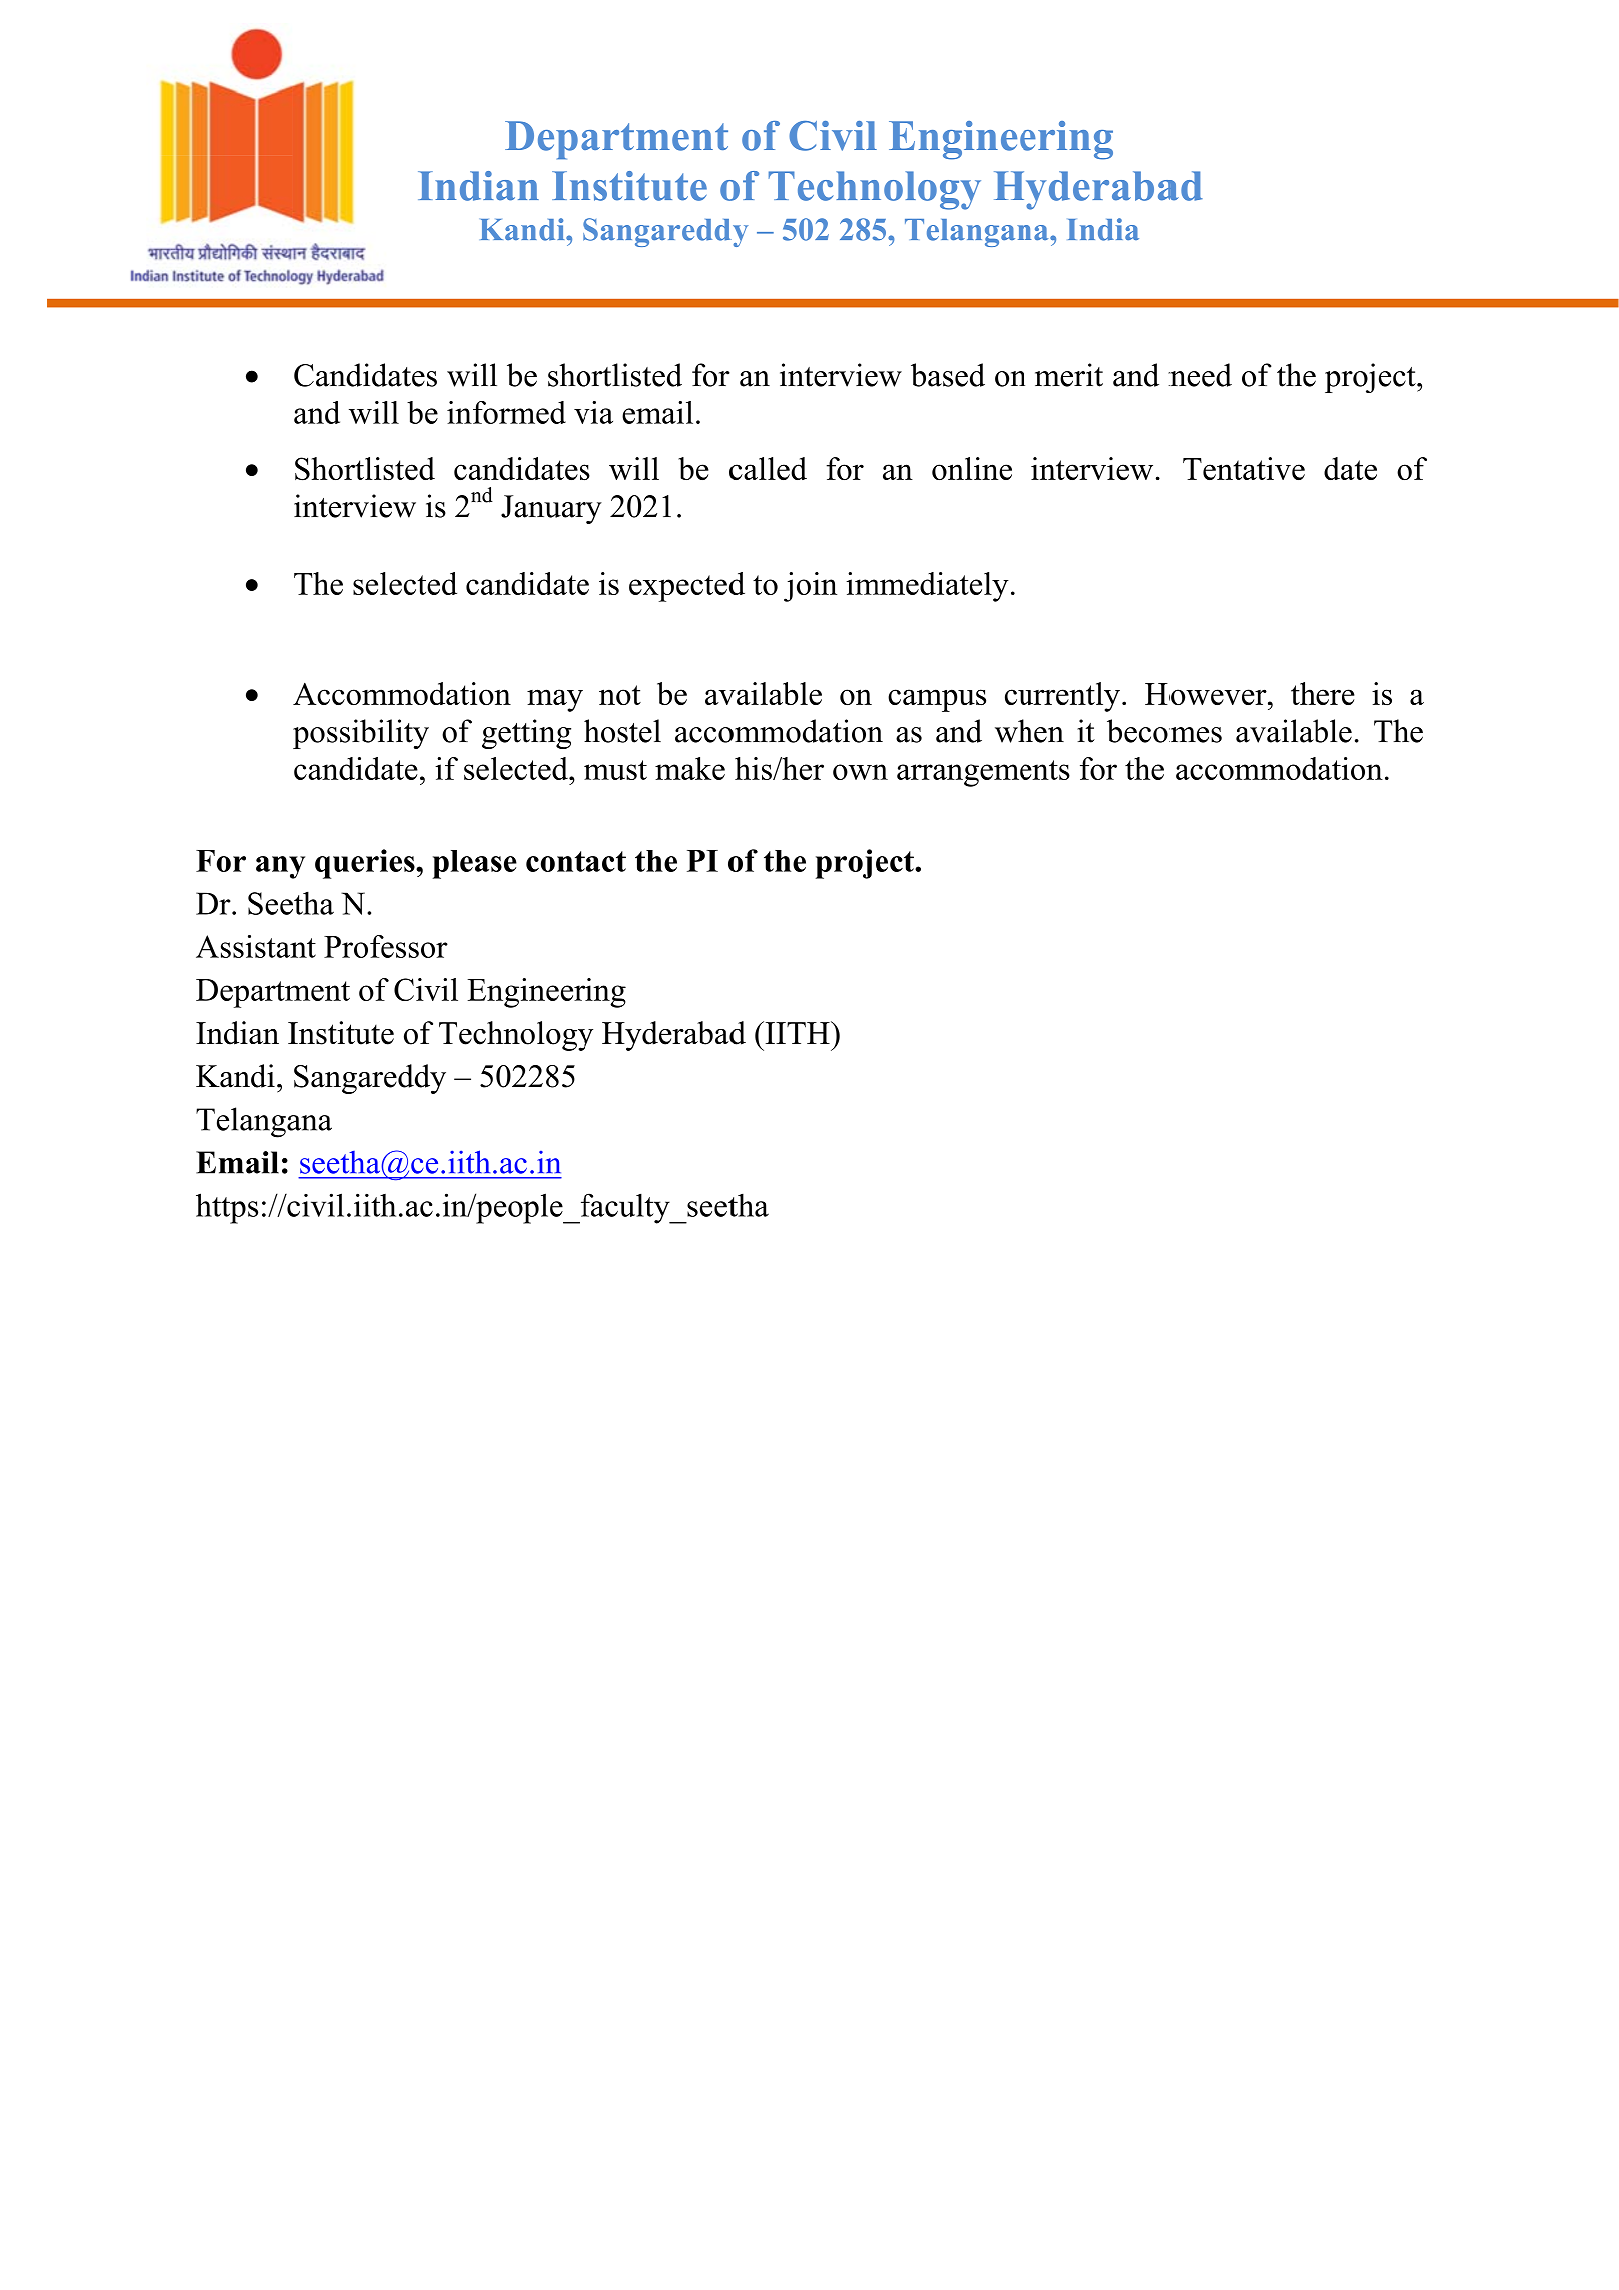 The height and width of the image is (2290, 1619). I want to click on own, so click(860, 772).
